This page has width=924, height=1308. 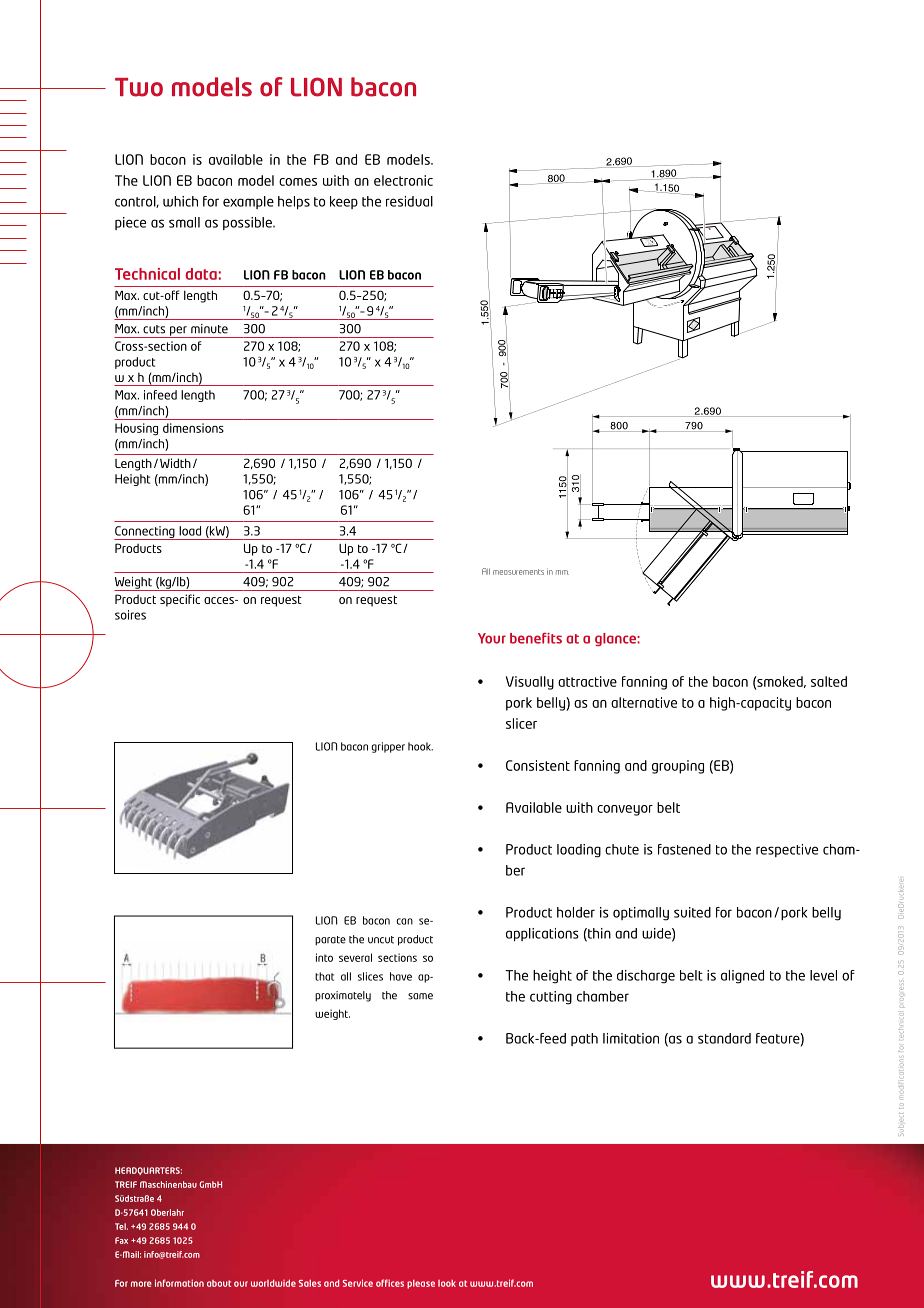 What do you see at coordinates (409, 201) in the page?
I see `residual` at bounding box center [409, 201].
